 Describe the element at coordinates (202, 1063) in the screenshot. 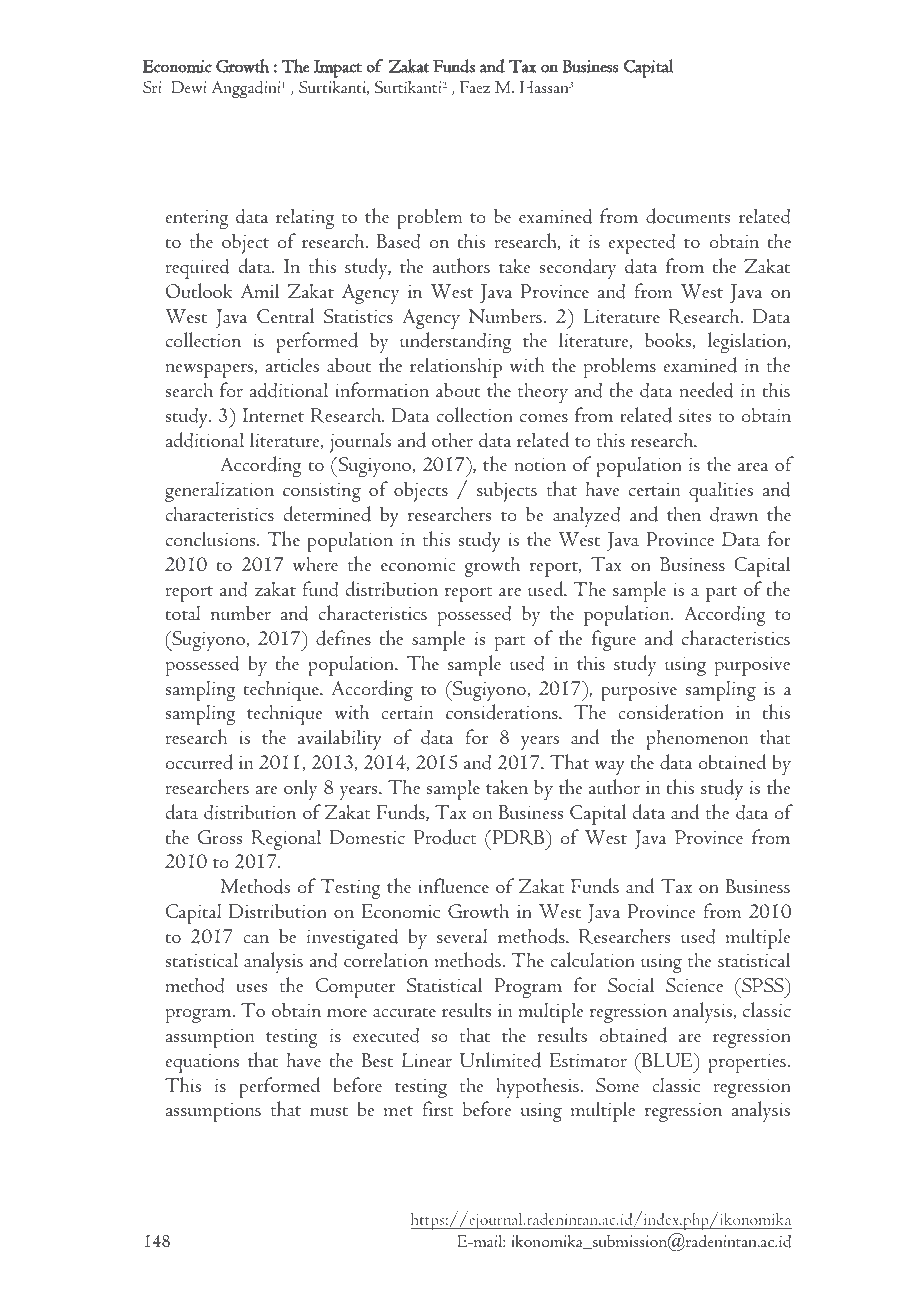

I see `equations` at that location.
